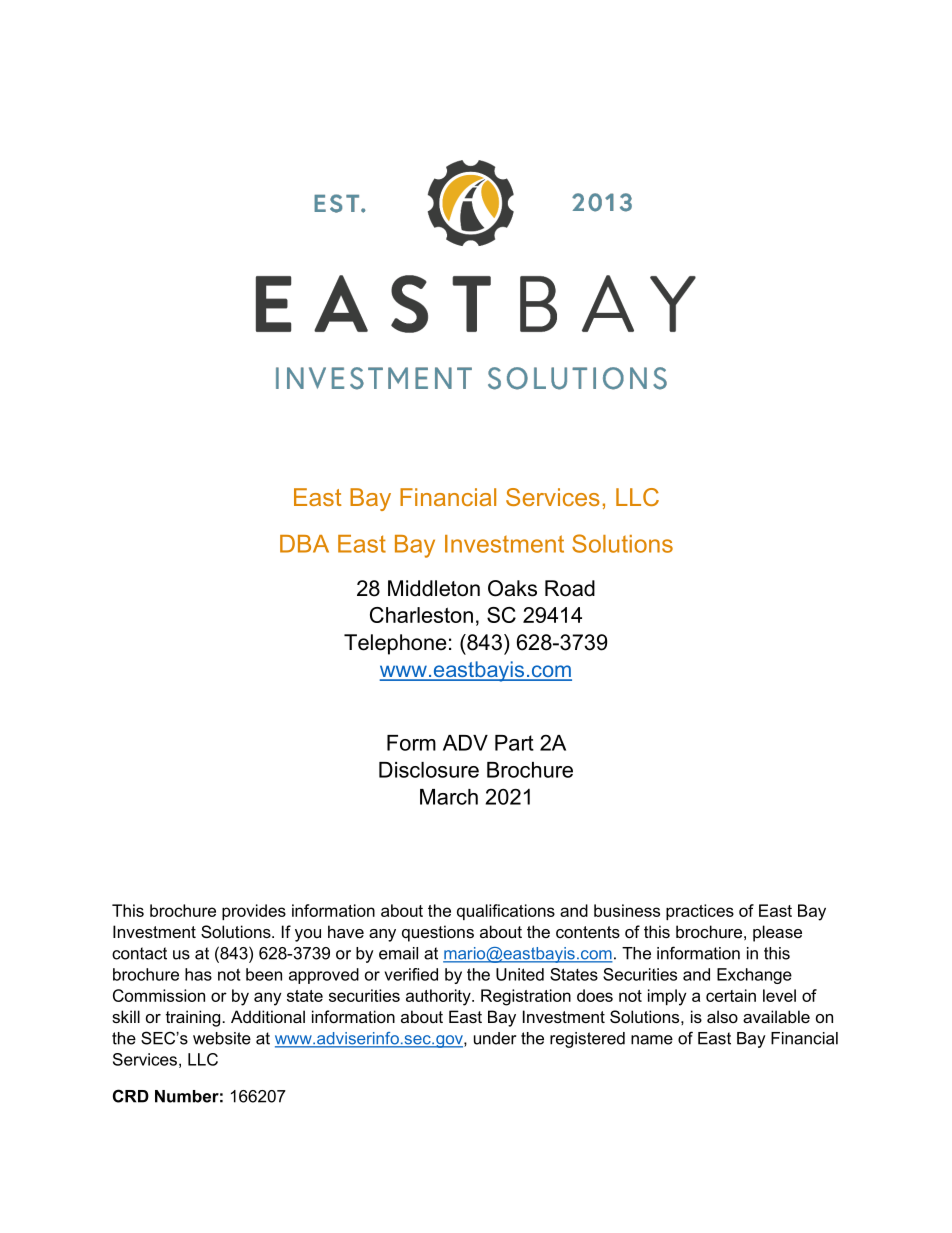  What do you see at coordinates (495, 1038) in the screenshot?
I see `under` at bounding box center [495, 1038].
